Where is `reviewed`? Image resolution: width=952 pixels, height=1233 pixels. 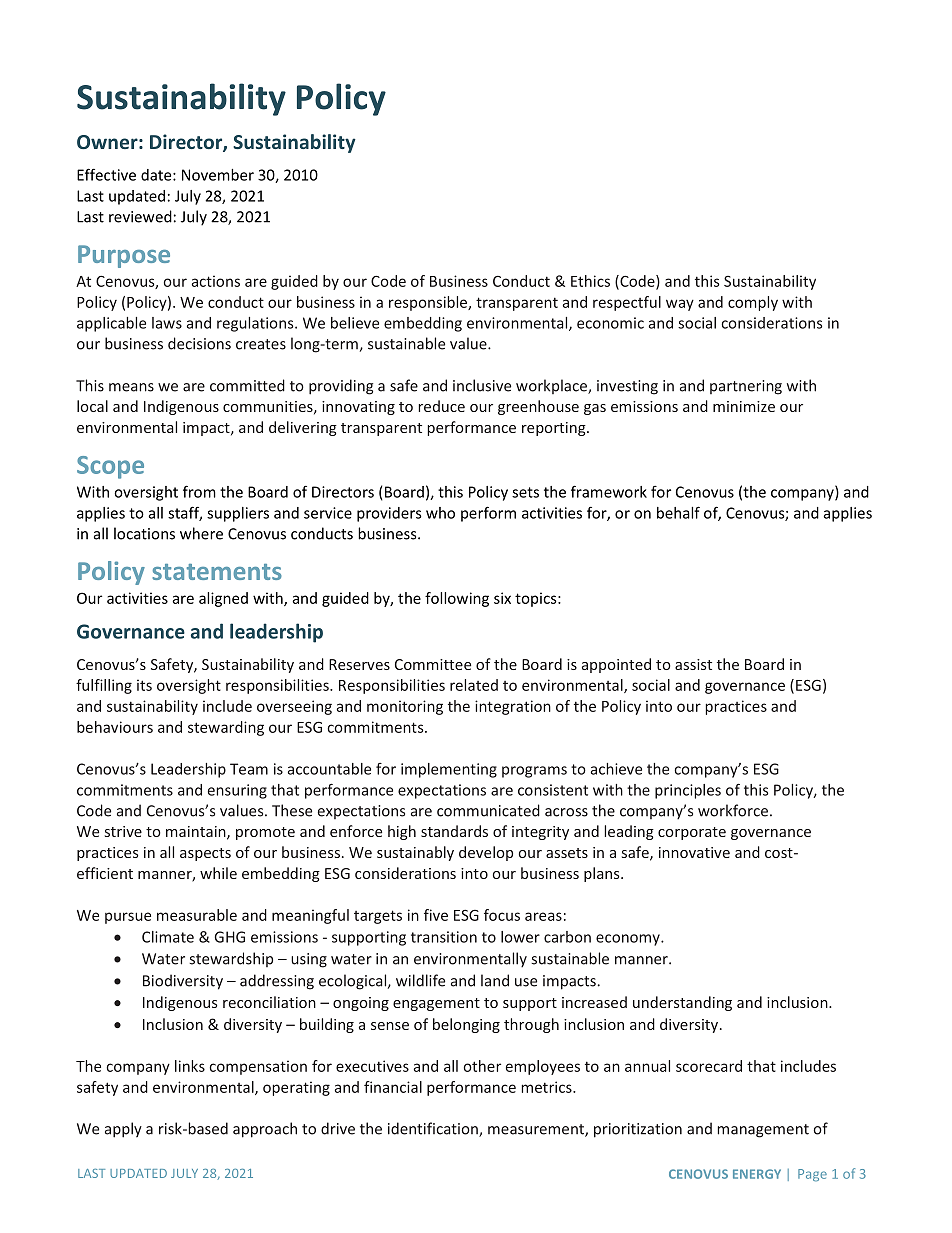 reviewed is located at coordinates (140, 216).
